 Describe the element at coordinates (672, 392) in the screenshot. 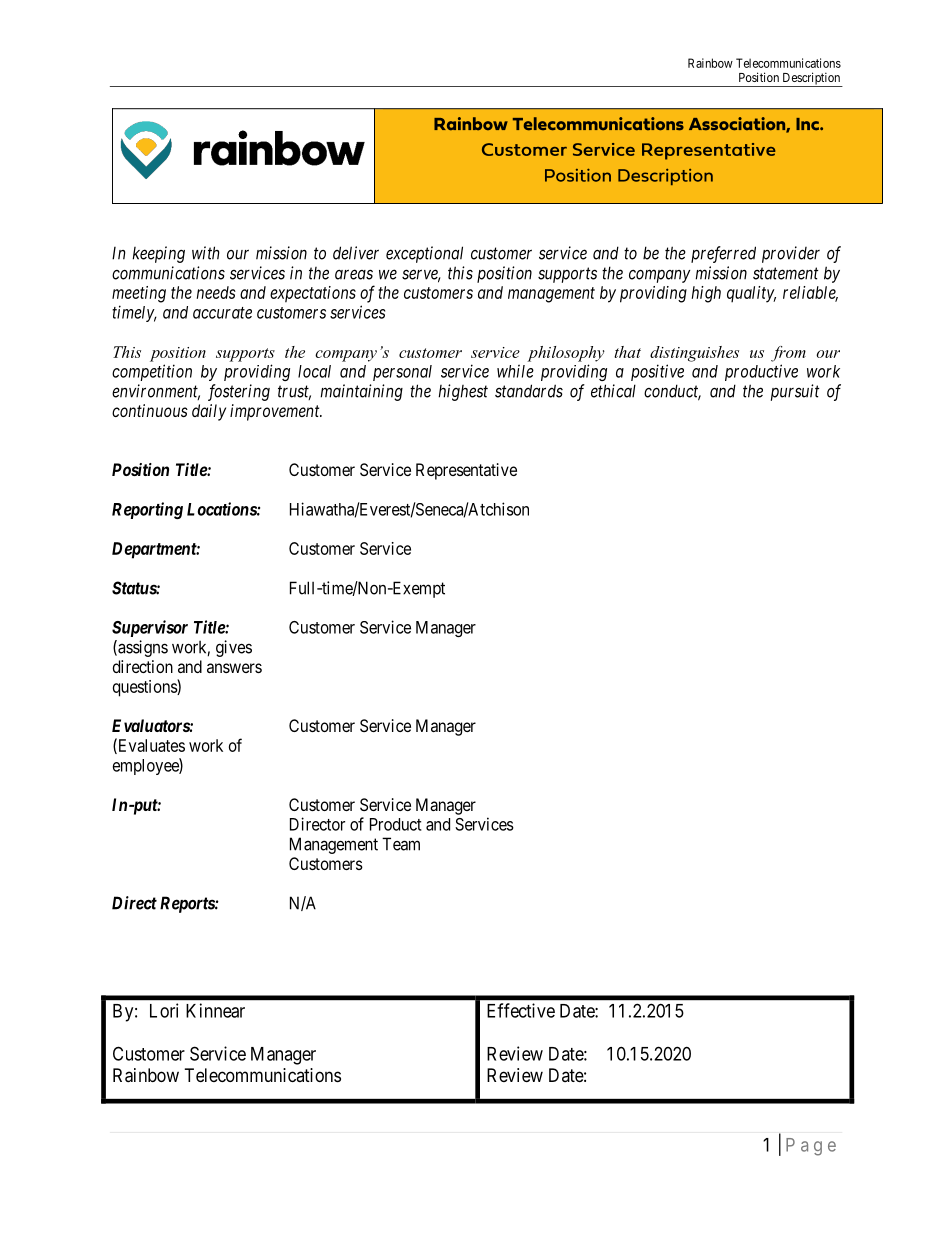

I see `conduct` at that location.
